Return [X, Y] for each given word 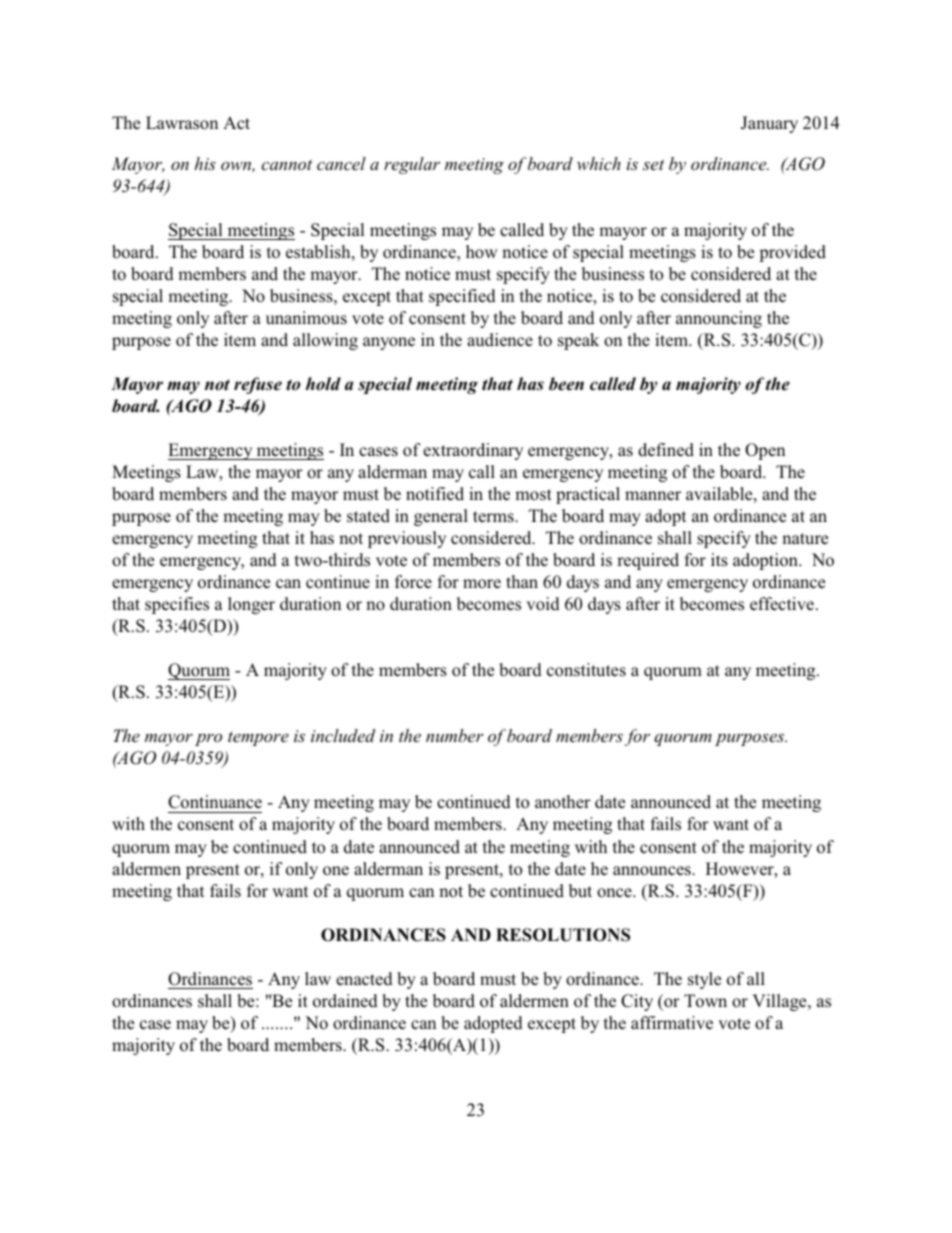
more [482, 584]
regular [412, 165]
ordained [345, 1001]
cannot [286, 165]
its [719, 560]
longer [251, 605]
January [769, 124]
